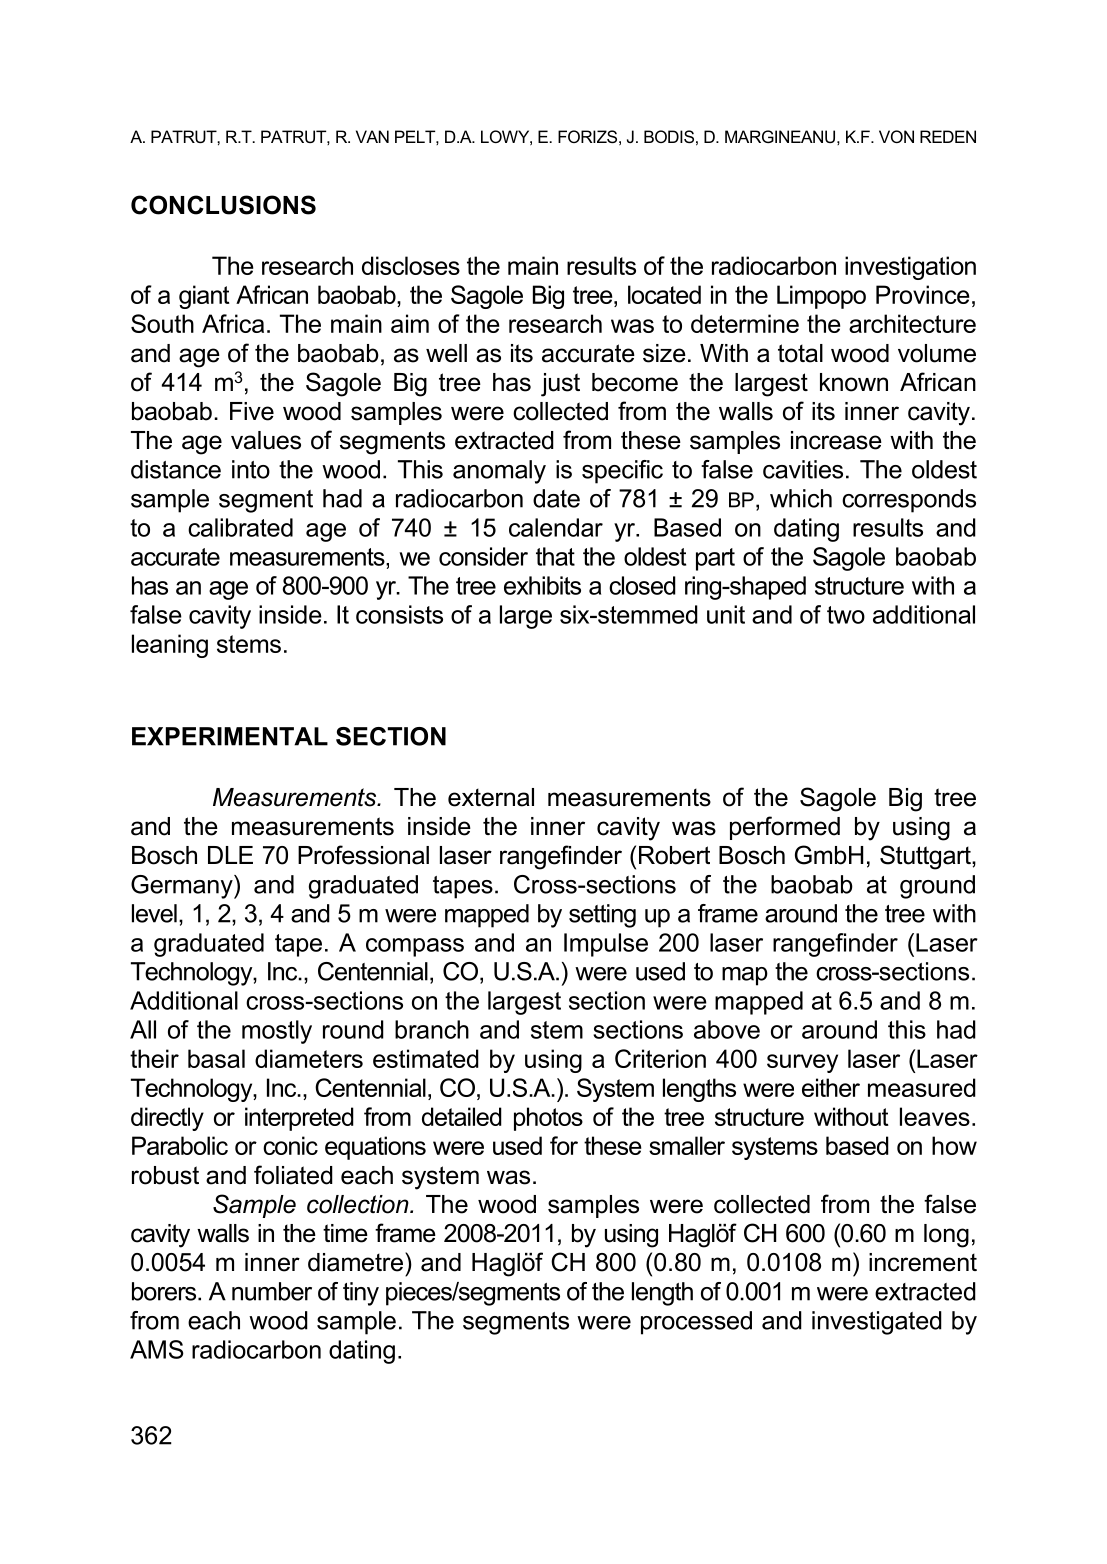  I want to click on setting, so click(602, 916).
